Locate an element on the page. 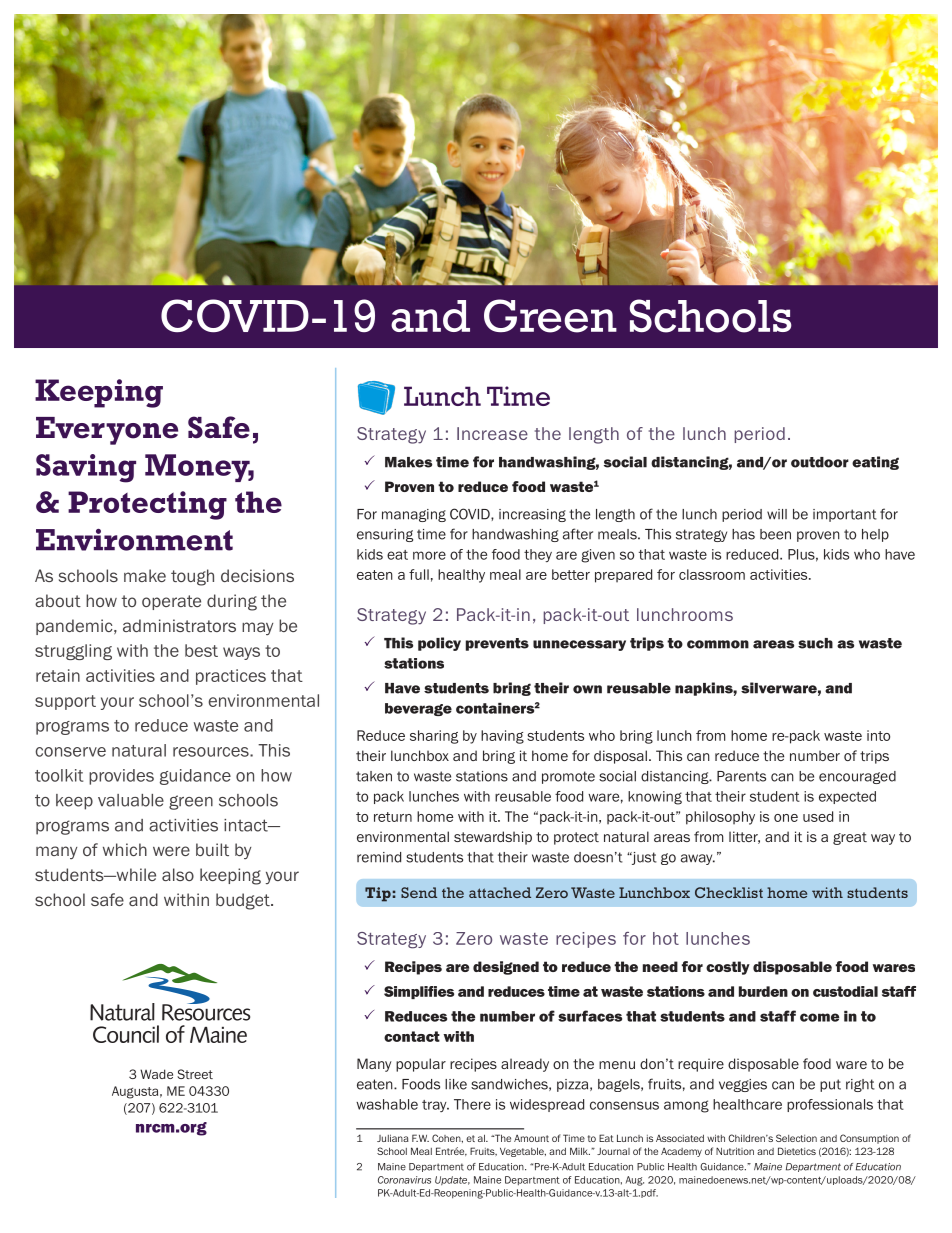 The width and height of the image is (952, 1233). attached is located at coordinates (500, 892).
